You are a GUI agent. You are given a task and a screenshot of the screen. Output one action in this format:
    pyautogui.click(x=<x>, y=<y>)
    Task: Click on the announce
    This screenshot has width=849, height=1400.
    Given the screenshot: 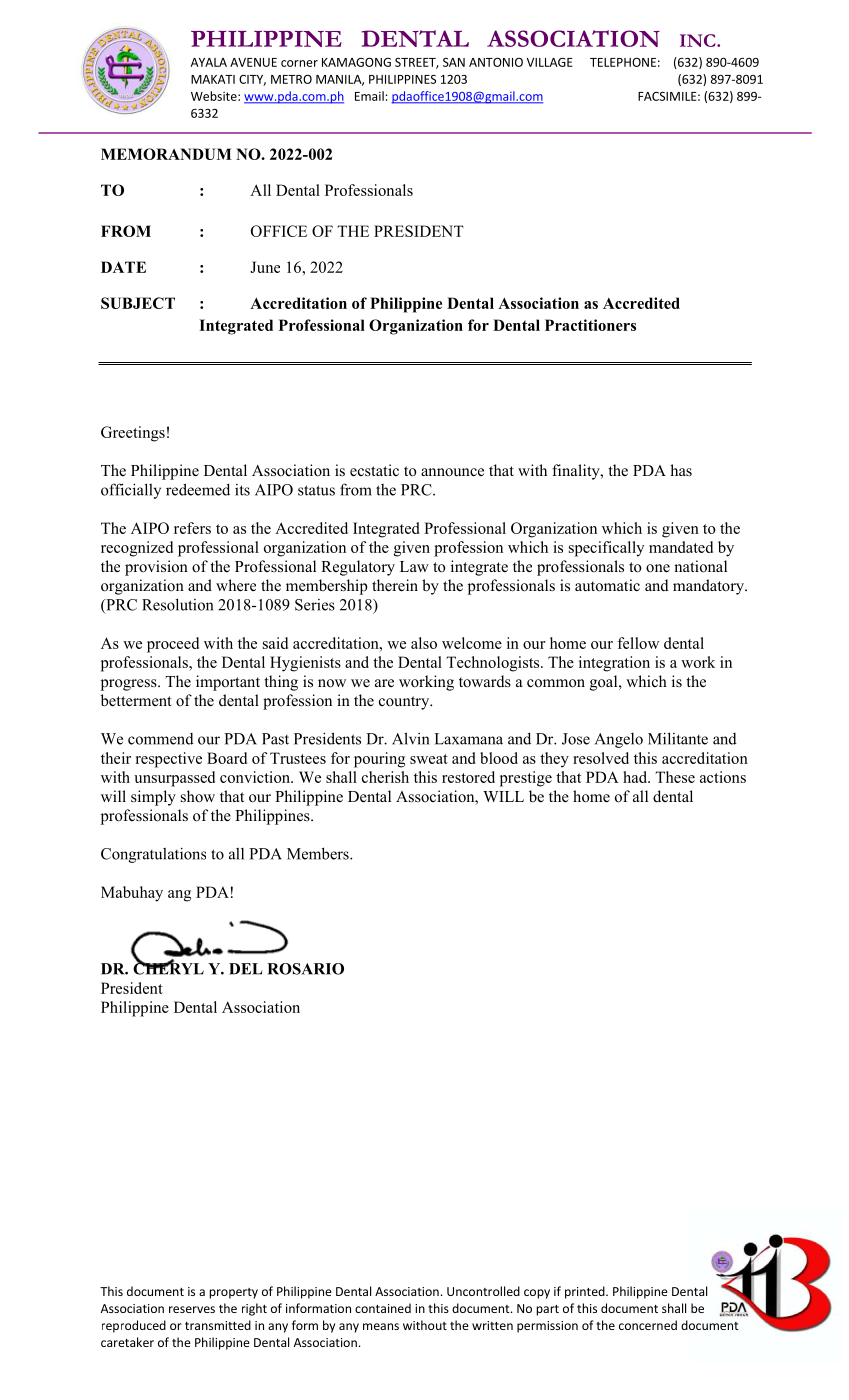 What is the action you would take?
    pyautogui.click(x=452, y=472)
